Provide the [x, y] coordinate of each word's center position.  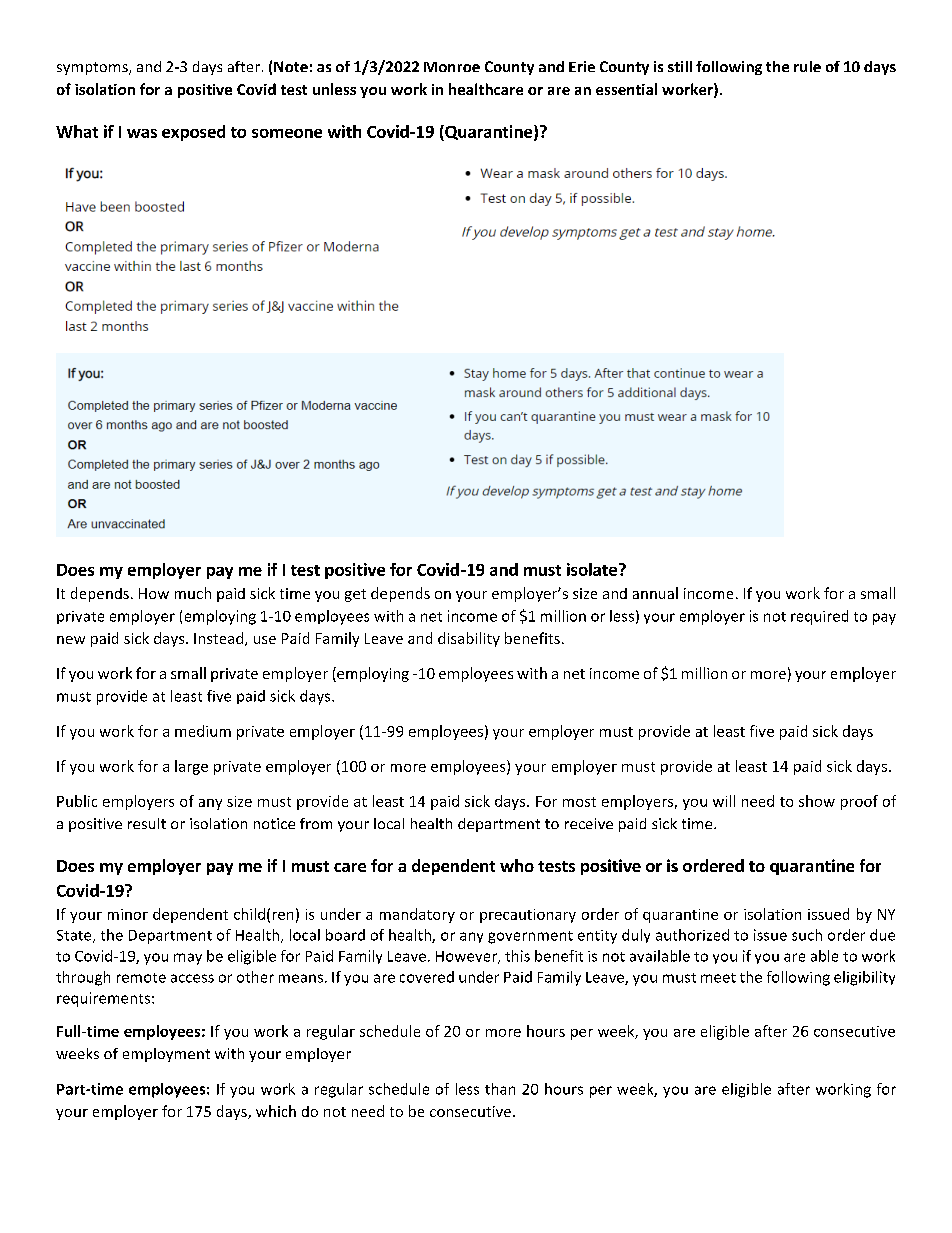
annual [655, 593]
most [579, 802]
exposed [193, 133]
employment [166, 1055]
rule [807, 66]
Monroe [452, 67]
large [191, 767]
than [500, 1089]
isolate [592, 569]
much [193, 593]
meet [718, 978]
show [817, 801]
